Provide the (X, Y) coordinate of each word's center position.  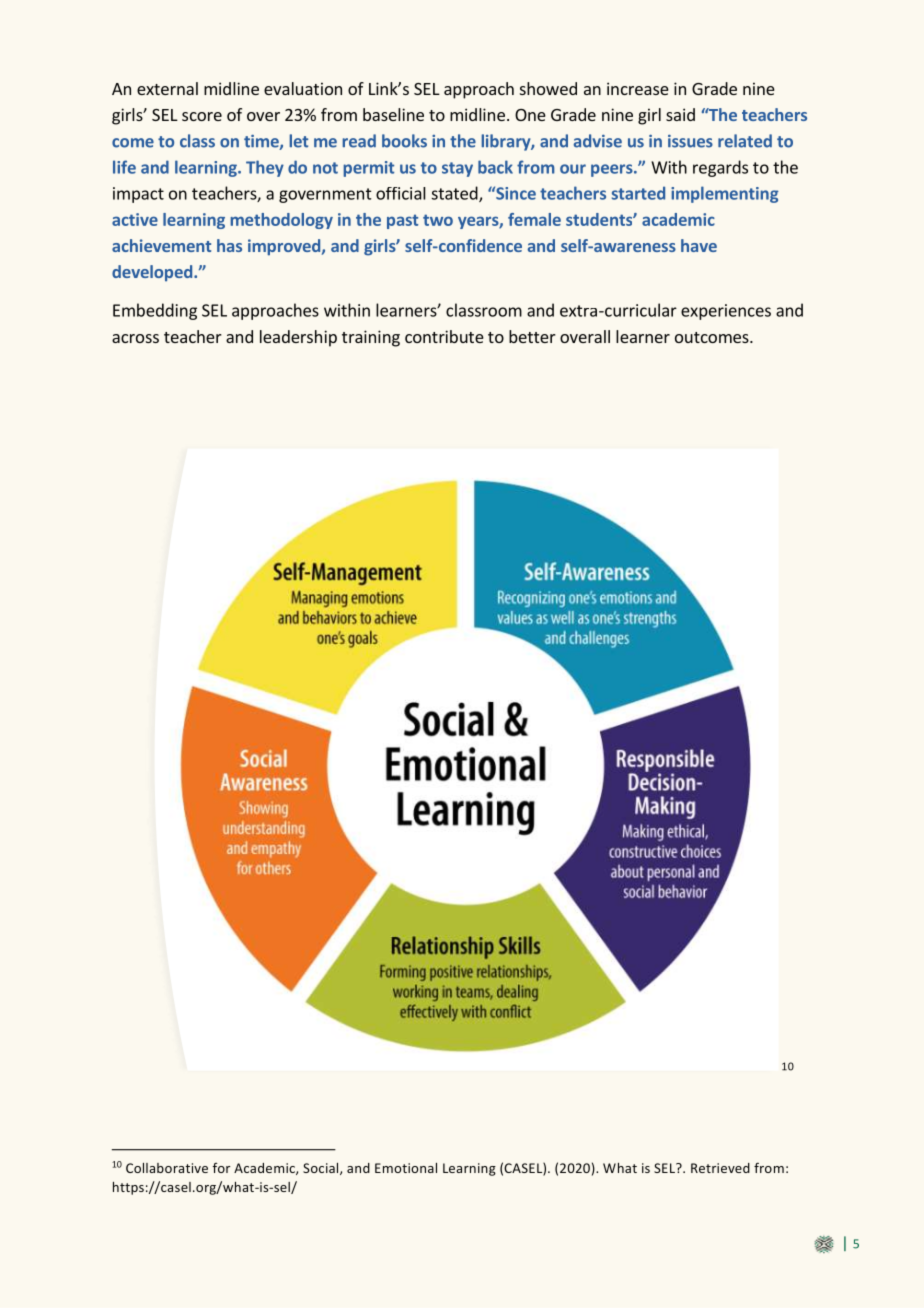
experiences (726, 312)
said (680, 114)
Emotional (406, 1168)
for (221, 1168)
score (202, 116)
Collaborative (167, 1168)
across (135, 338)
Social (322, 1169)
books (404, 141)
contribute (444, 336)
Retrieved (720, 1168)
